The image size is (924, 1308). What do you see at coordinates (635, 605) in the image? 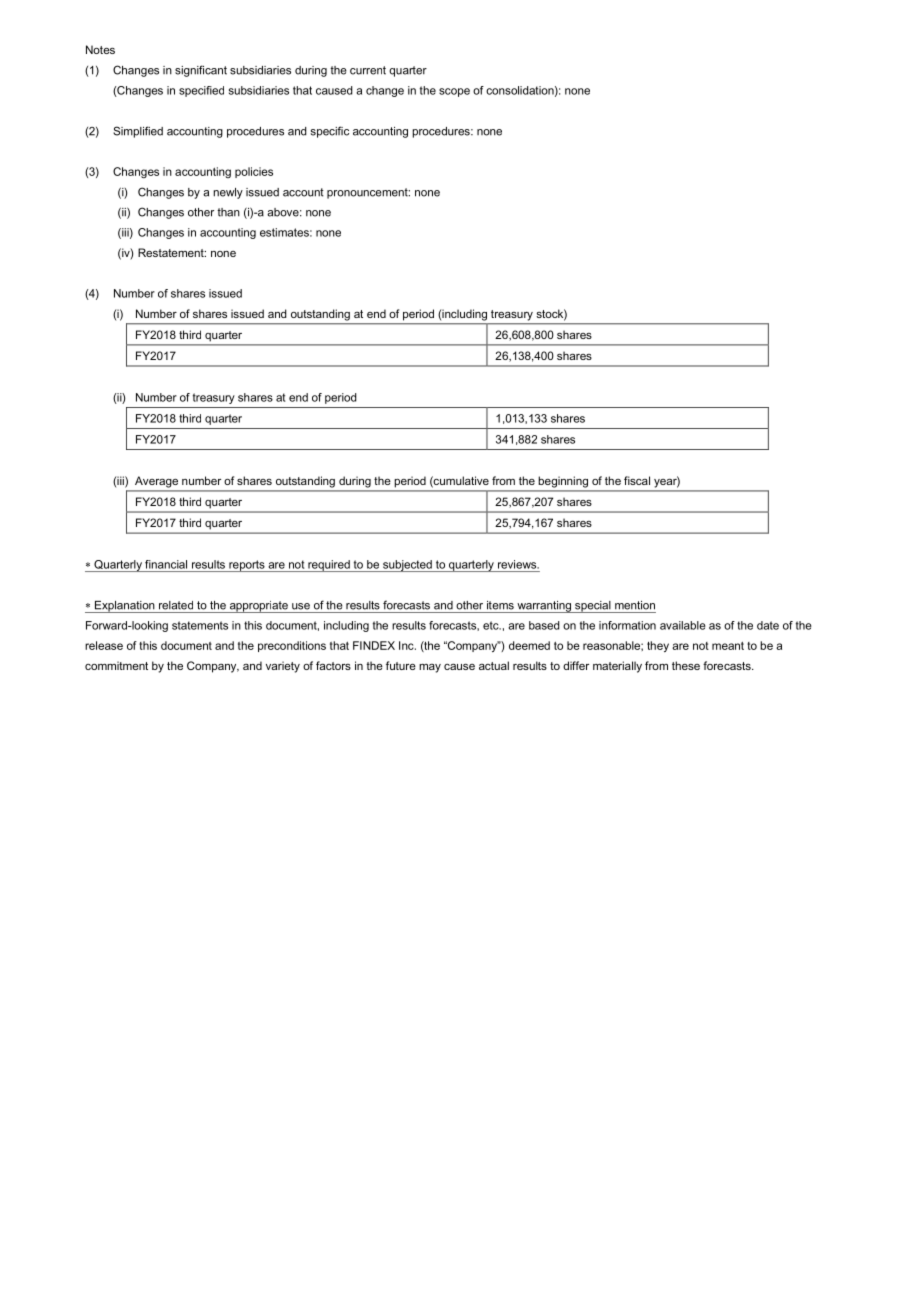
I see `mention` at bounding box center [635, 605].
